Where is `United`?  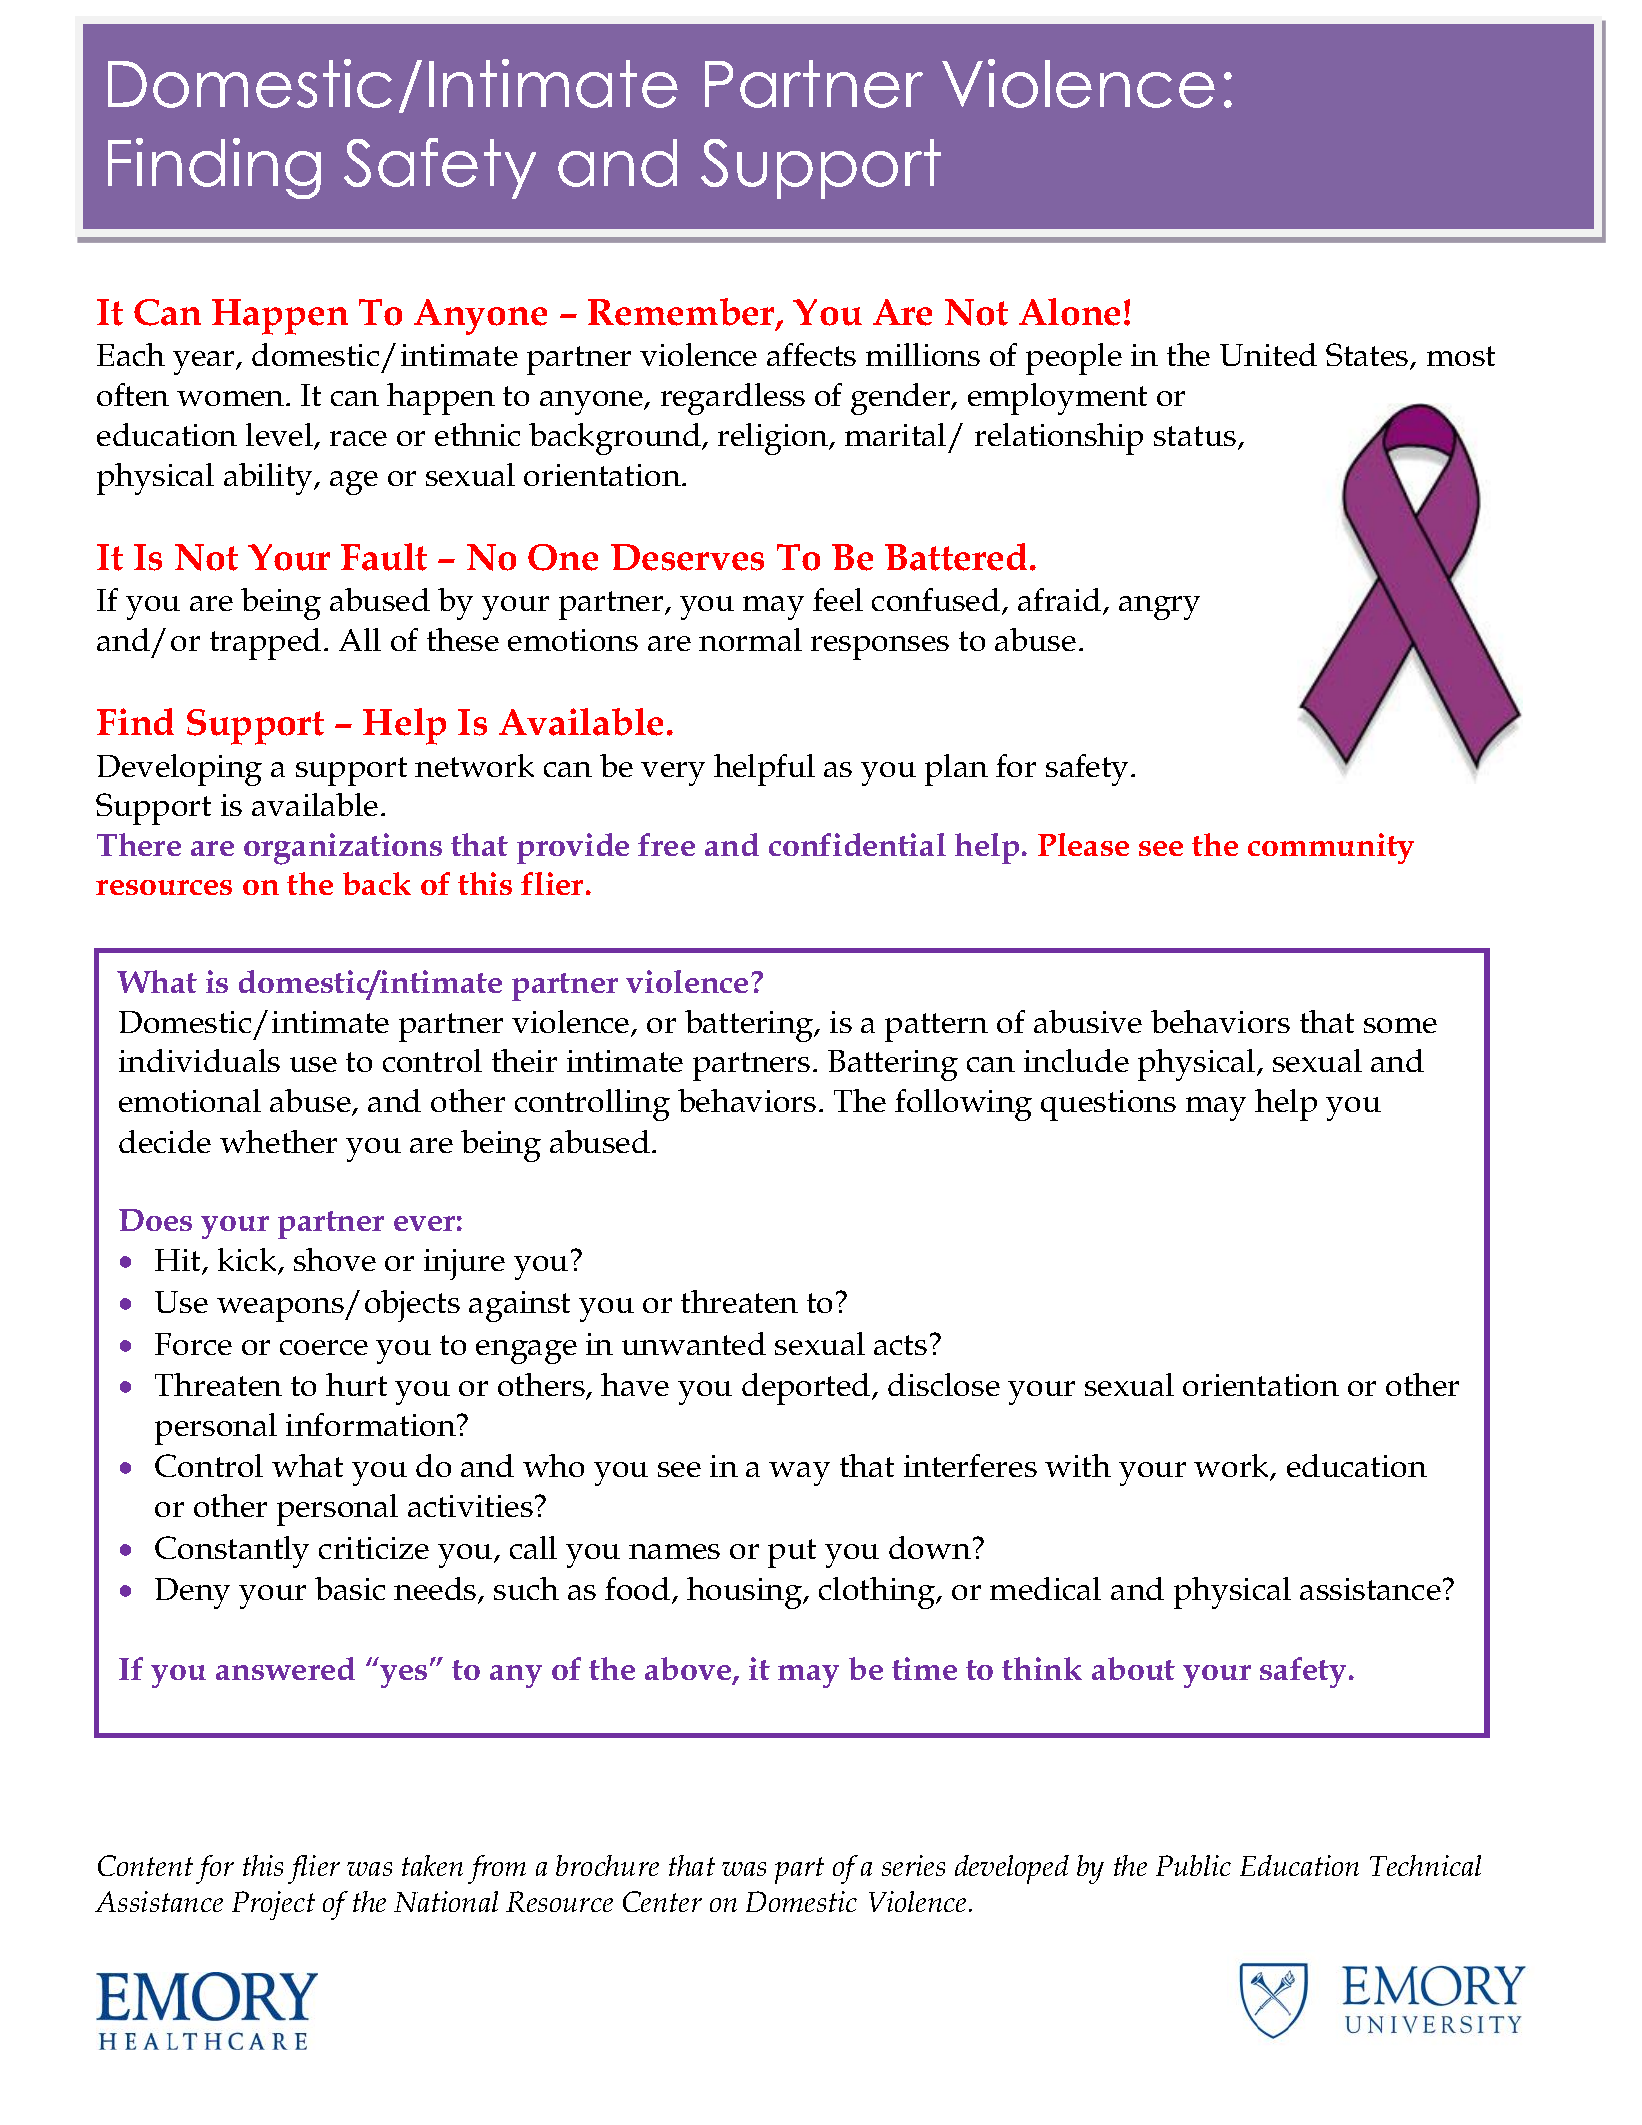
United is located at coordinates (1268, 354).
